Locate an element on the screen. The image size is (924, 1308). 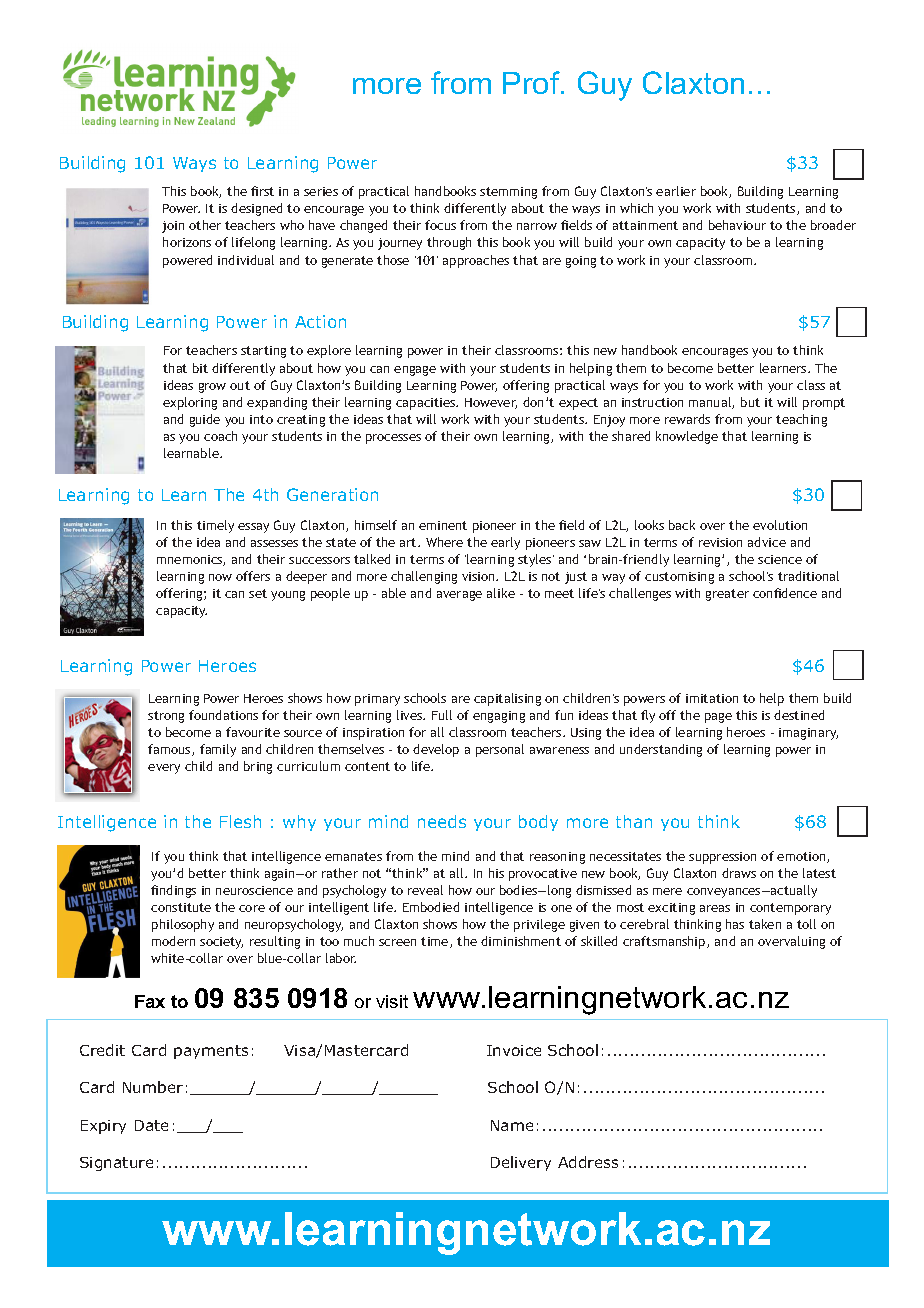
Prof is located at coordinates (532, 82).
